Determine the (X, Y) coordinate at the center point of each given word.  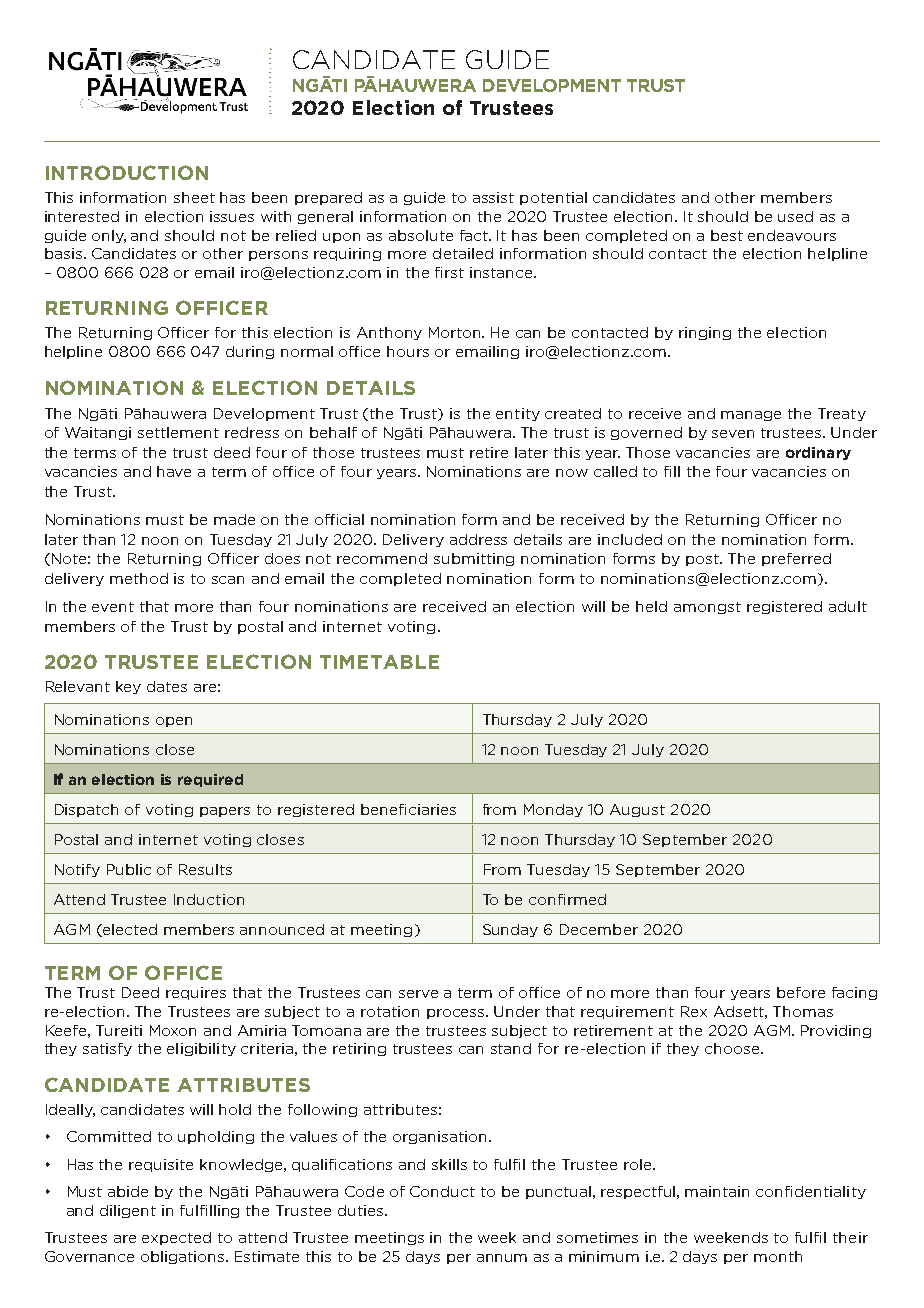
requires (196, 993)
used (795, 216)
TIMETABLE (379, 662)
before (801, 992)
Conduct (442, 1191)
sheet (194, 197)
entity (518, 414)
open (174, 722)
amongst (707, 608)
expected (176, 1238)
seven (733, 434)
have (174, 471)
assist (493, 197)
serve (418, 994)
